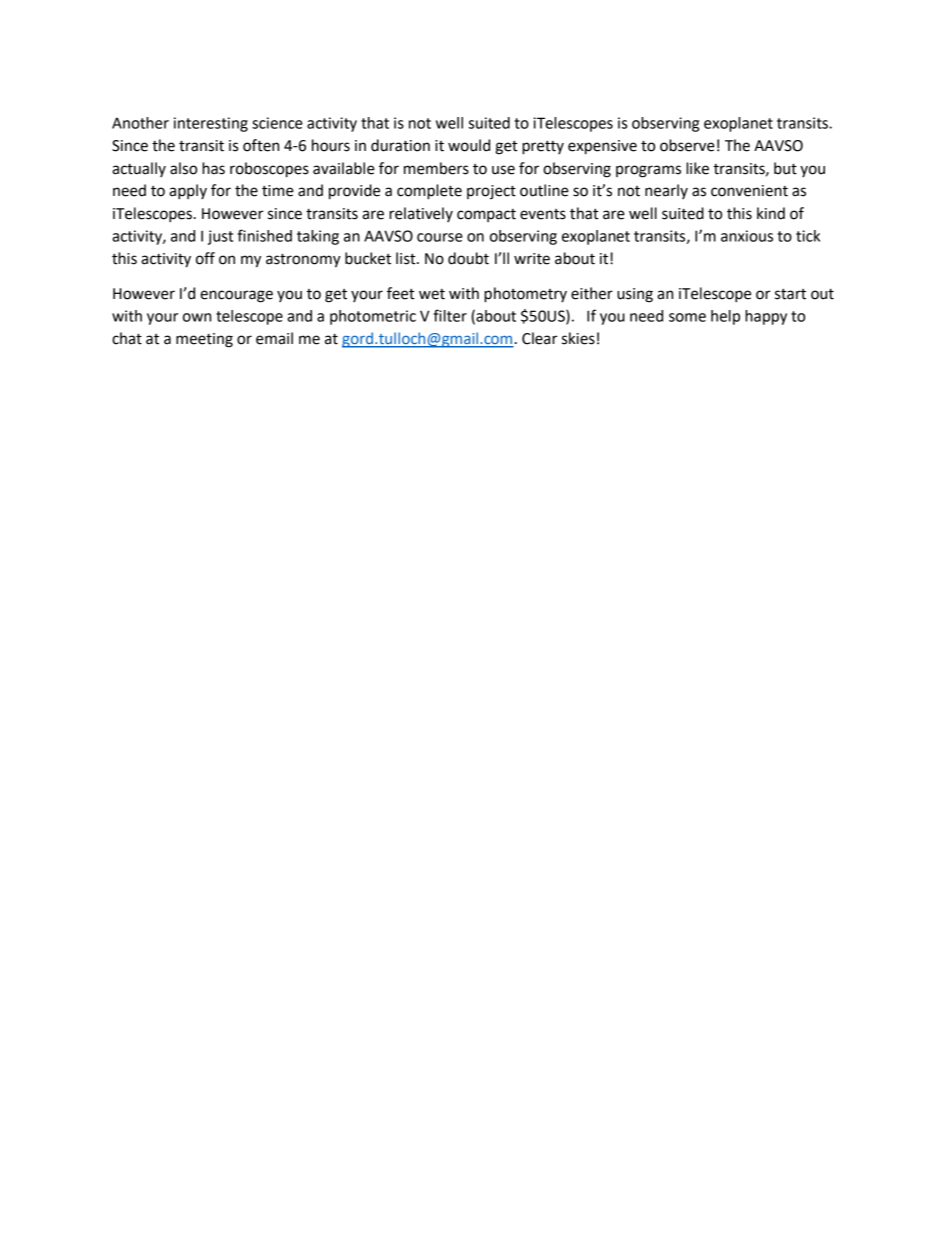 This screenshot has height=1233, width=952. What do you see at coordinates (687, 145) in the screenshot?
I see `observe` at bounding box center [687, 145].
